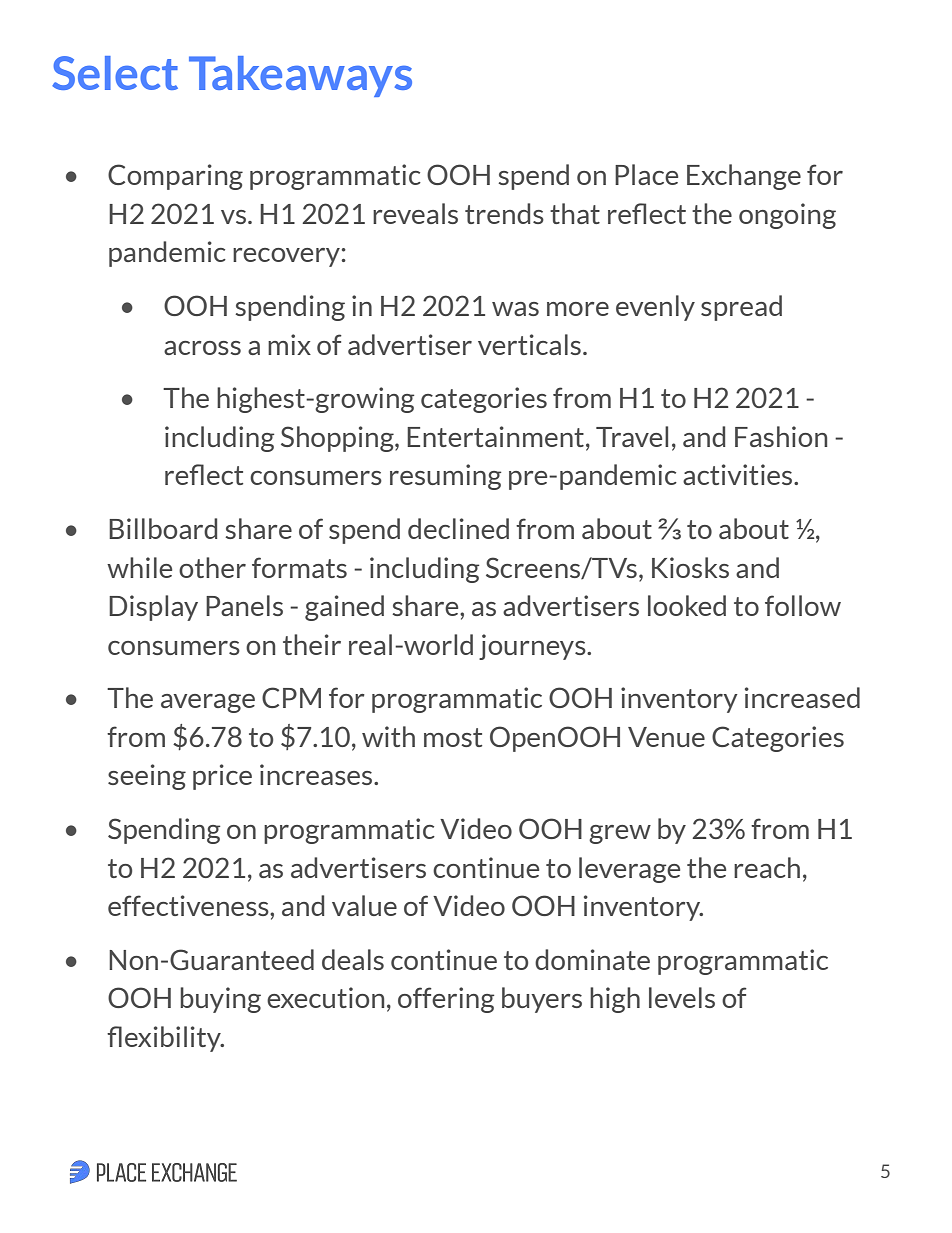 The image size is (952, 1233). What do you see at coordinates (529, 344) in the screenshot?
I see `verticals` at bounding box center [529, 344].
